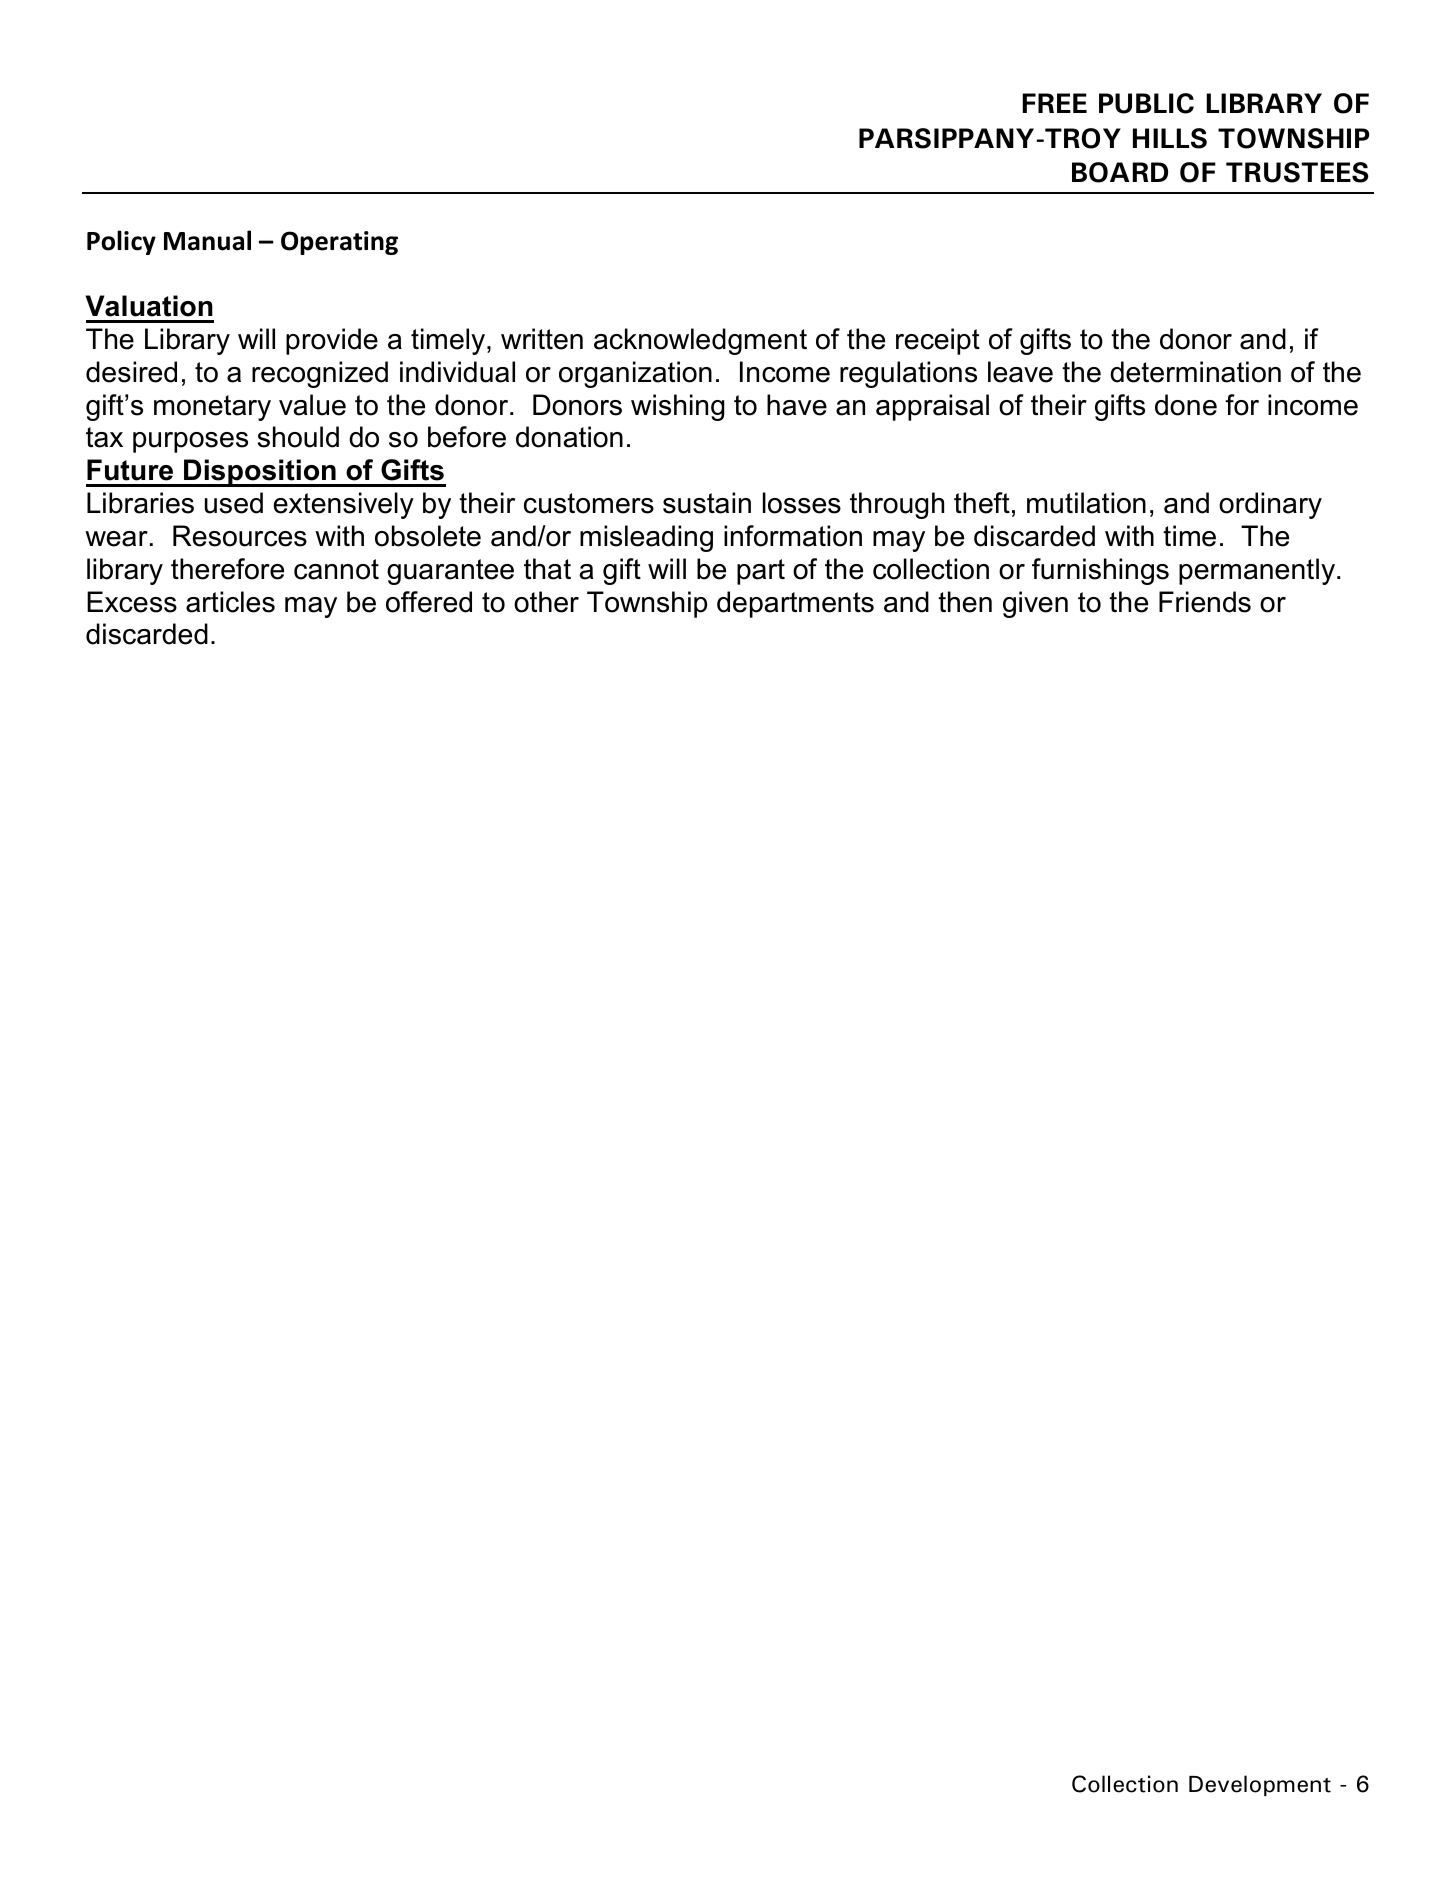 This screenshot has width=1456, height=1884. Describe the element at coordinates (1170, 138) in the screenshot. I see `HILLS` at that location.
